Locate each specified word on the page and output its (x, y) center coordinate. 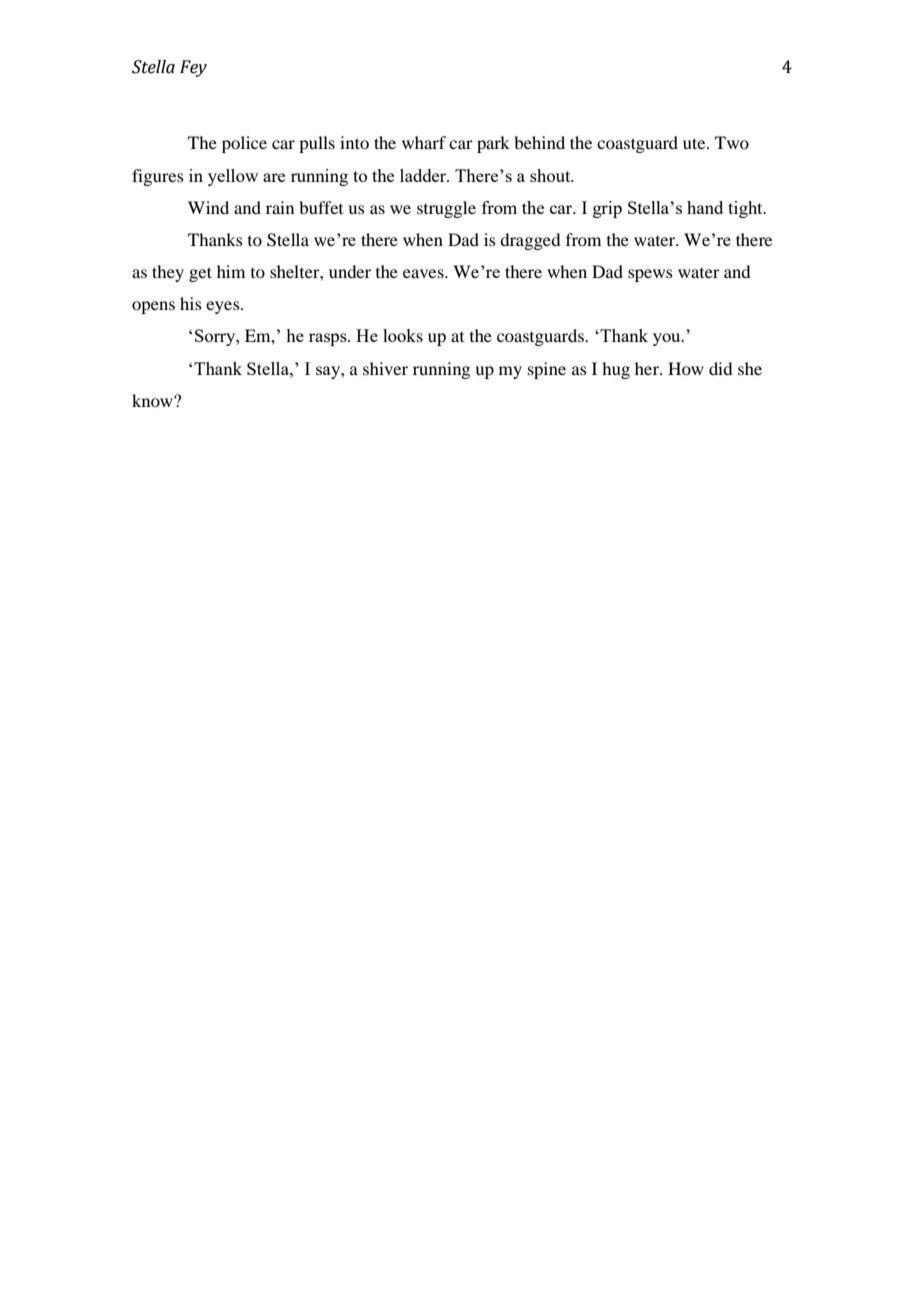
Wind (208, 207)
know (153, 400)
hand (705, 207)
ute (695, 143)
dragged (530, 241)
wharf (424, 142)
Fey (193, 68)
